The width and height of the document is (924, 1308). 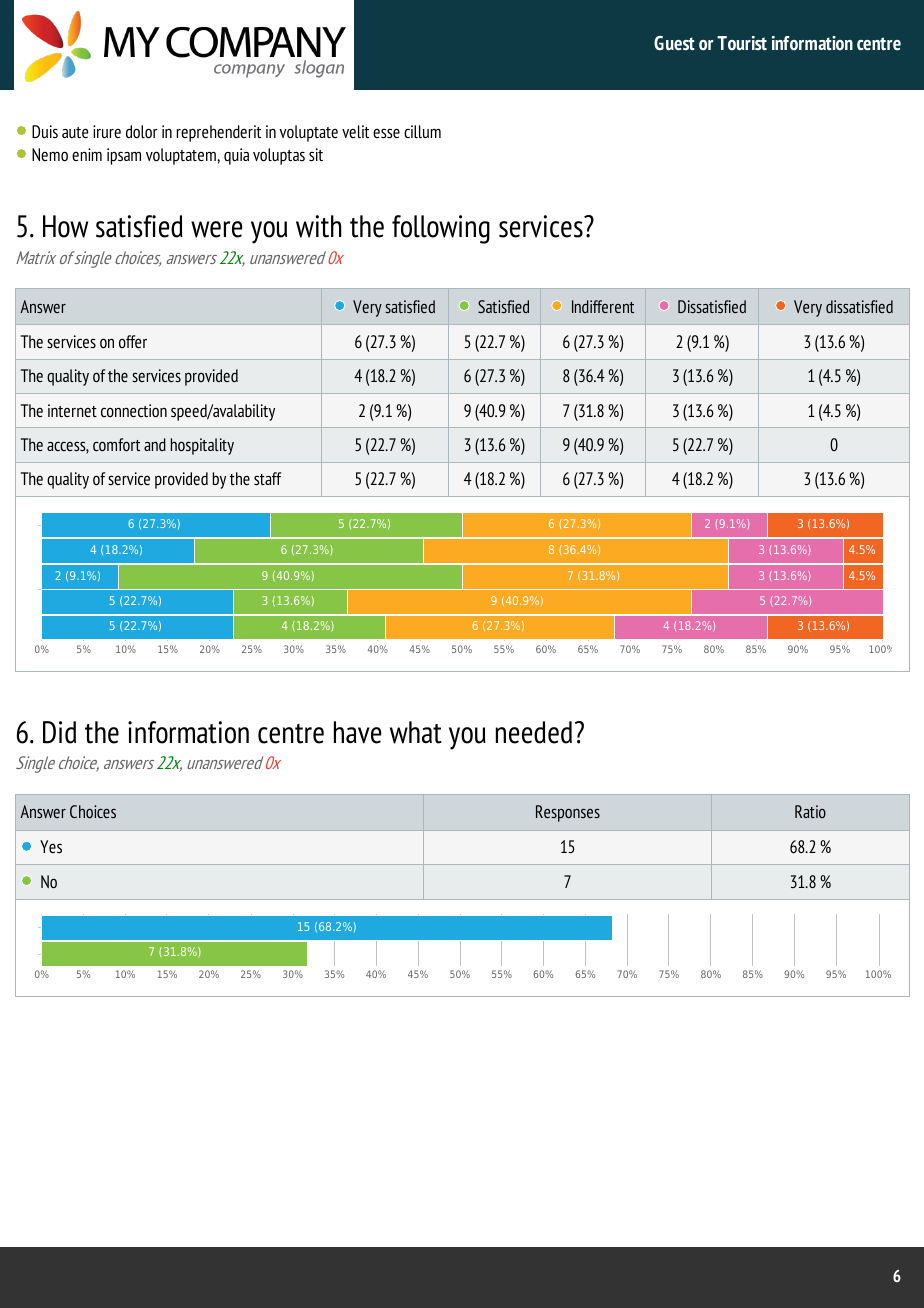 What do you see at coordinates (267, 478) in the document?
I see `staff` at bounding box center [267, 478].
